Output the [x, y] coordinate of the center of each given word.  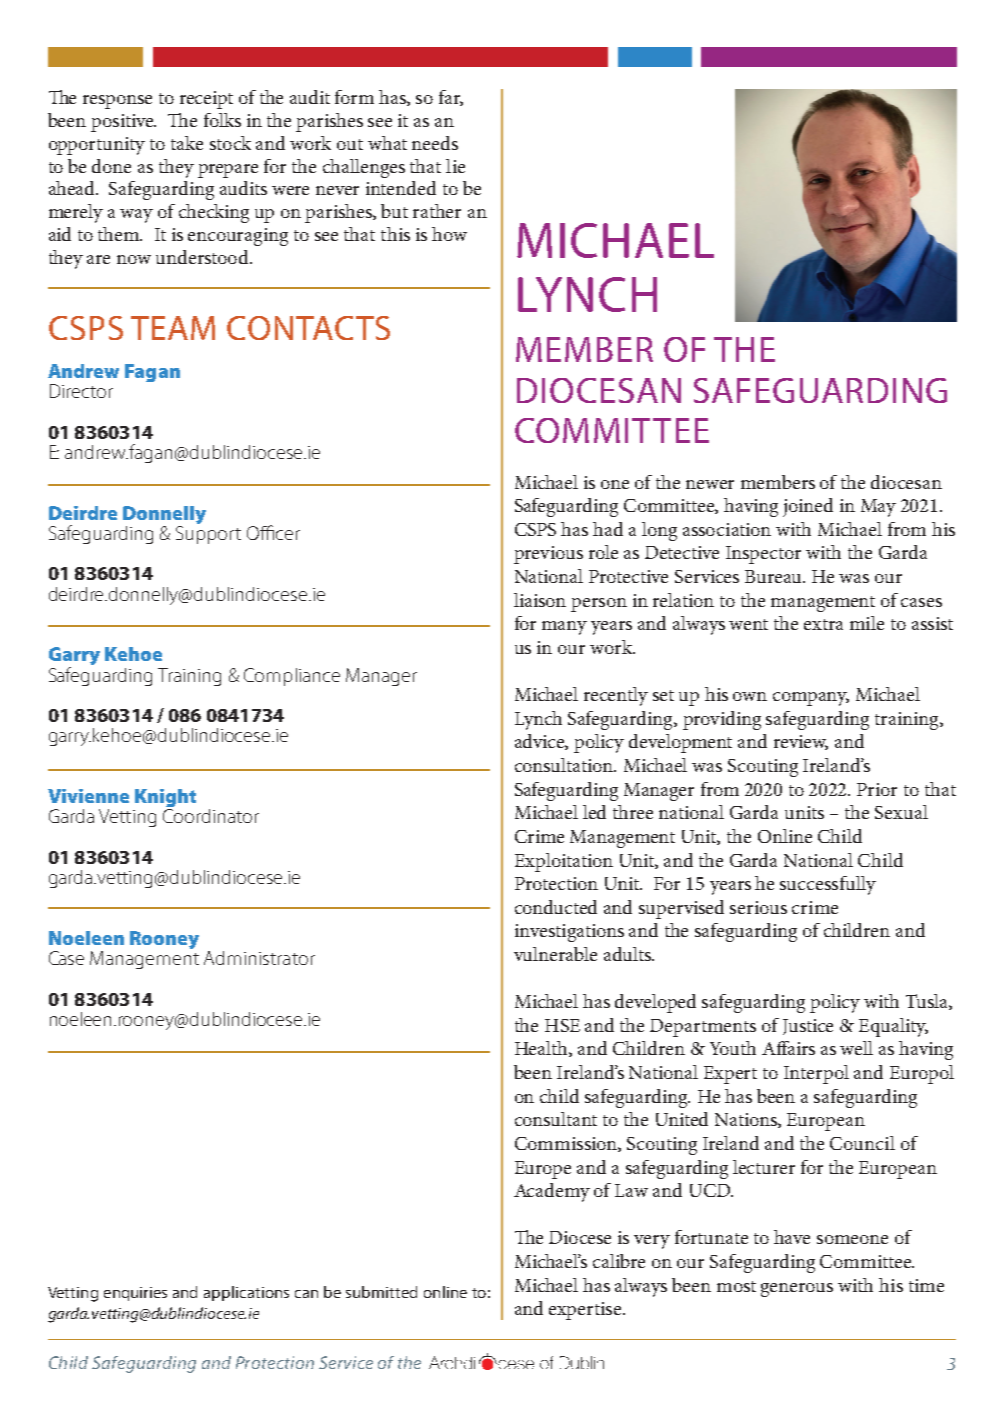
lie [455, 166]
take [187, 143]
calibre [619, 1261]
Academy [552, 1192]
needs [435, 143]
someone [852, 1239]
